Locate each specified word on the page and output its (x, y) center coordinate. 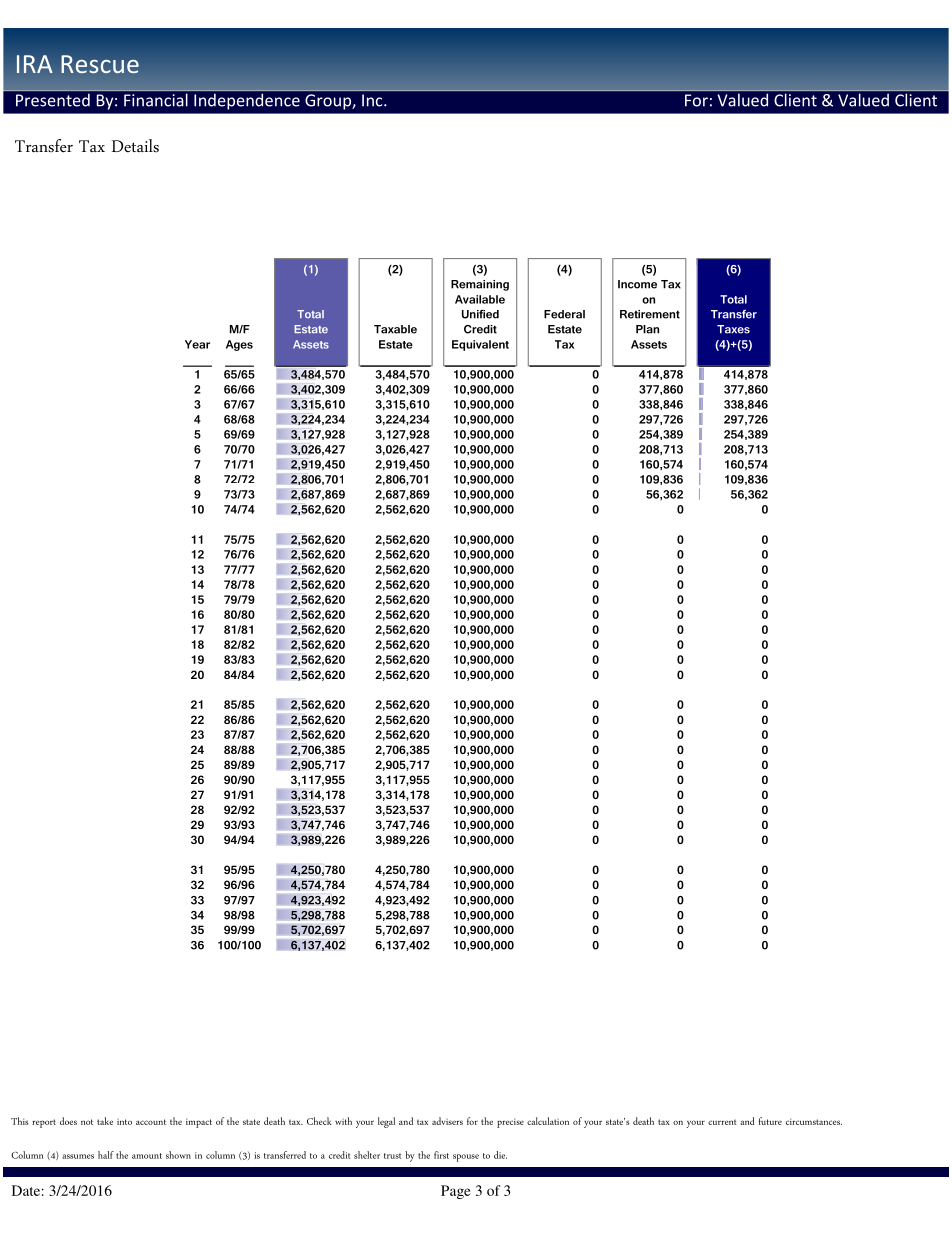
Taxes (733, 329)
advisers (447, 1121)
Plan (647, 329)
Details (135, 145)
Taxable (395, 329)
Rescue (100, 64)
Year (197, 344)
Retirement (650, 314)
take (105, 1121)
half (106, 1155)
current (722, 1122)
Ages (239, 345)
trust (393, 1156)
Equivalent (480, 345)
